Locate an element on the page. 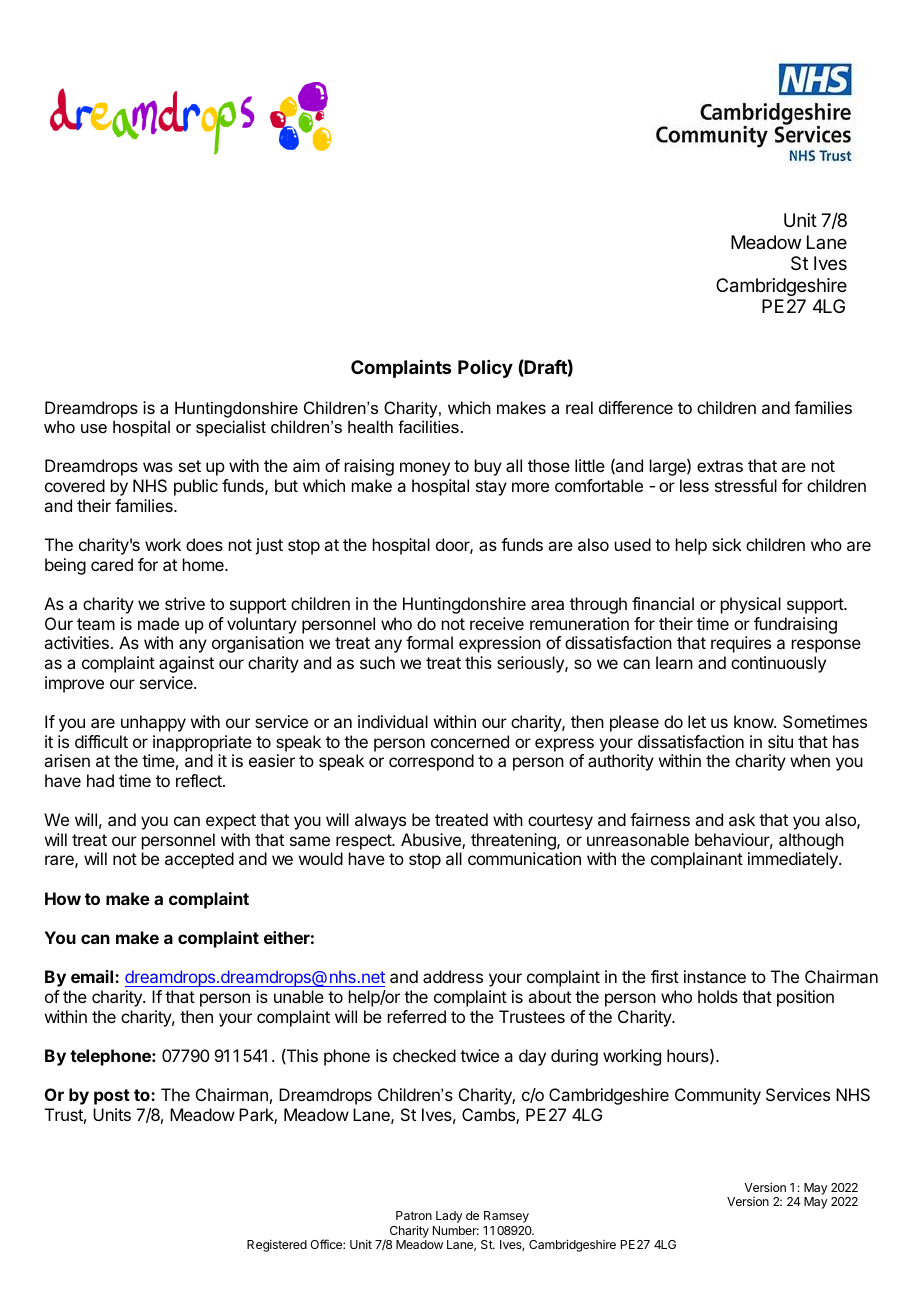 Image resolution: width=924 pixels, height=1308 pixels. difference is located at coordinates (636, 407).
